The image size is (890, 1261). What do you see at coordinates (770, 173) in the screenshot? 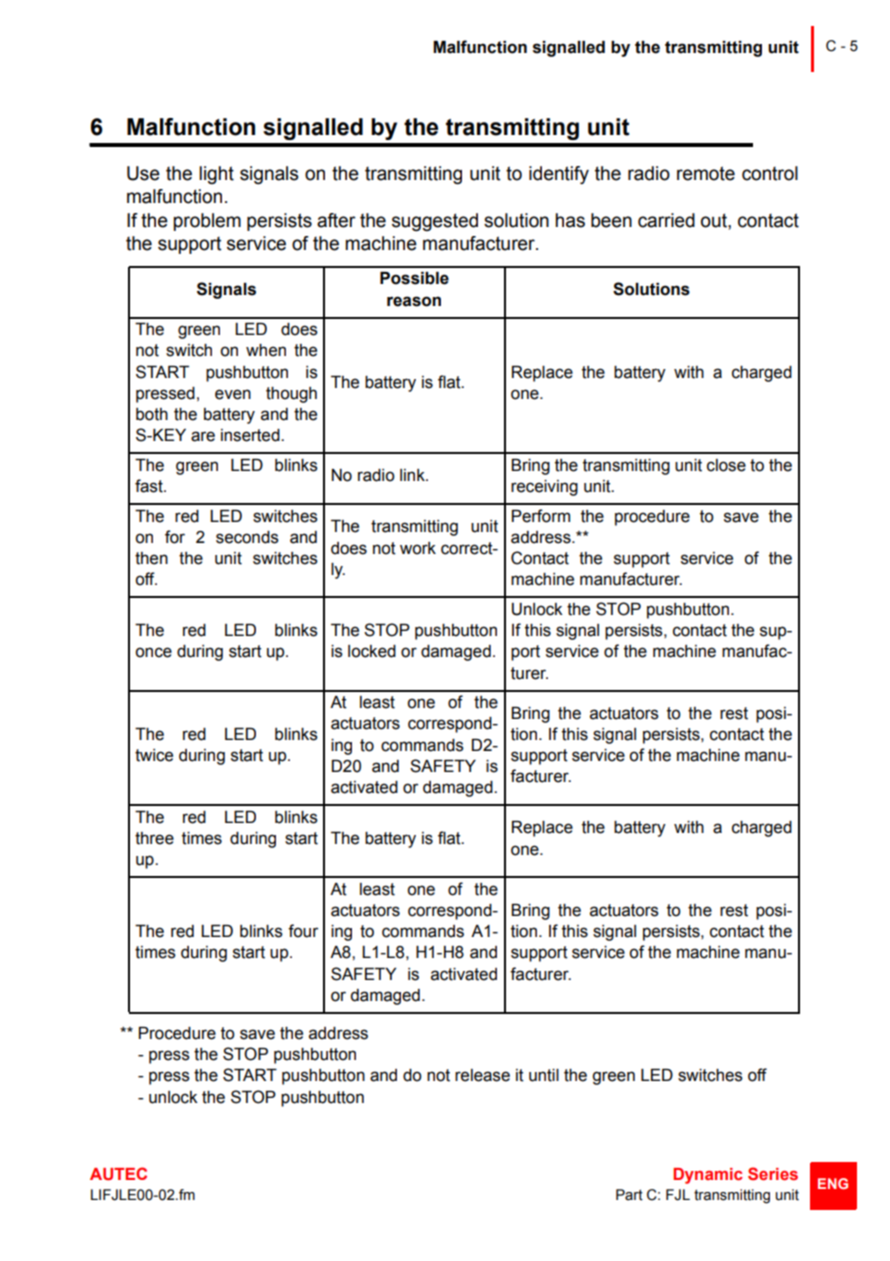
I see `control` at bounding box center [770, 173].
